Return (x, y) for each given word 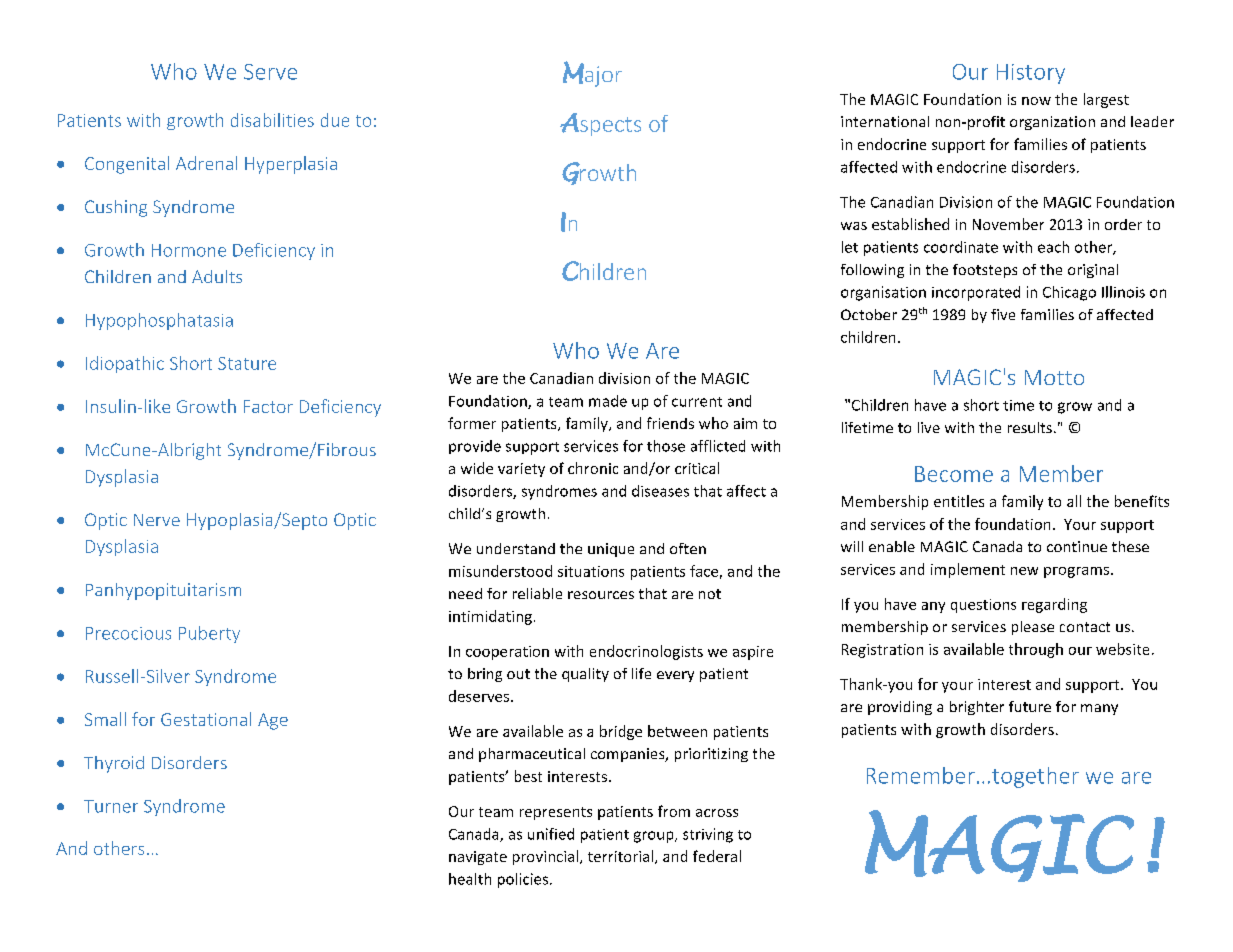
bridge (621, 732)
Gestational (206, 719)
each (1053, 247)
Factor (268, 406)
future (1030, 706)
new (1024, 571)
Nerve (157, 520)
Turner (111, 806)
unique (611, 550)
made (608, 401)
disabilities (272, 120)
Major (592, 74)
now (1036, 101)
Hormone (189, 250)
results (1030, 427)
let (850, 247)
